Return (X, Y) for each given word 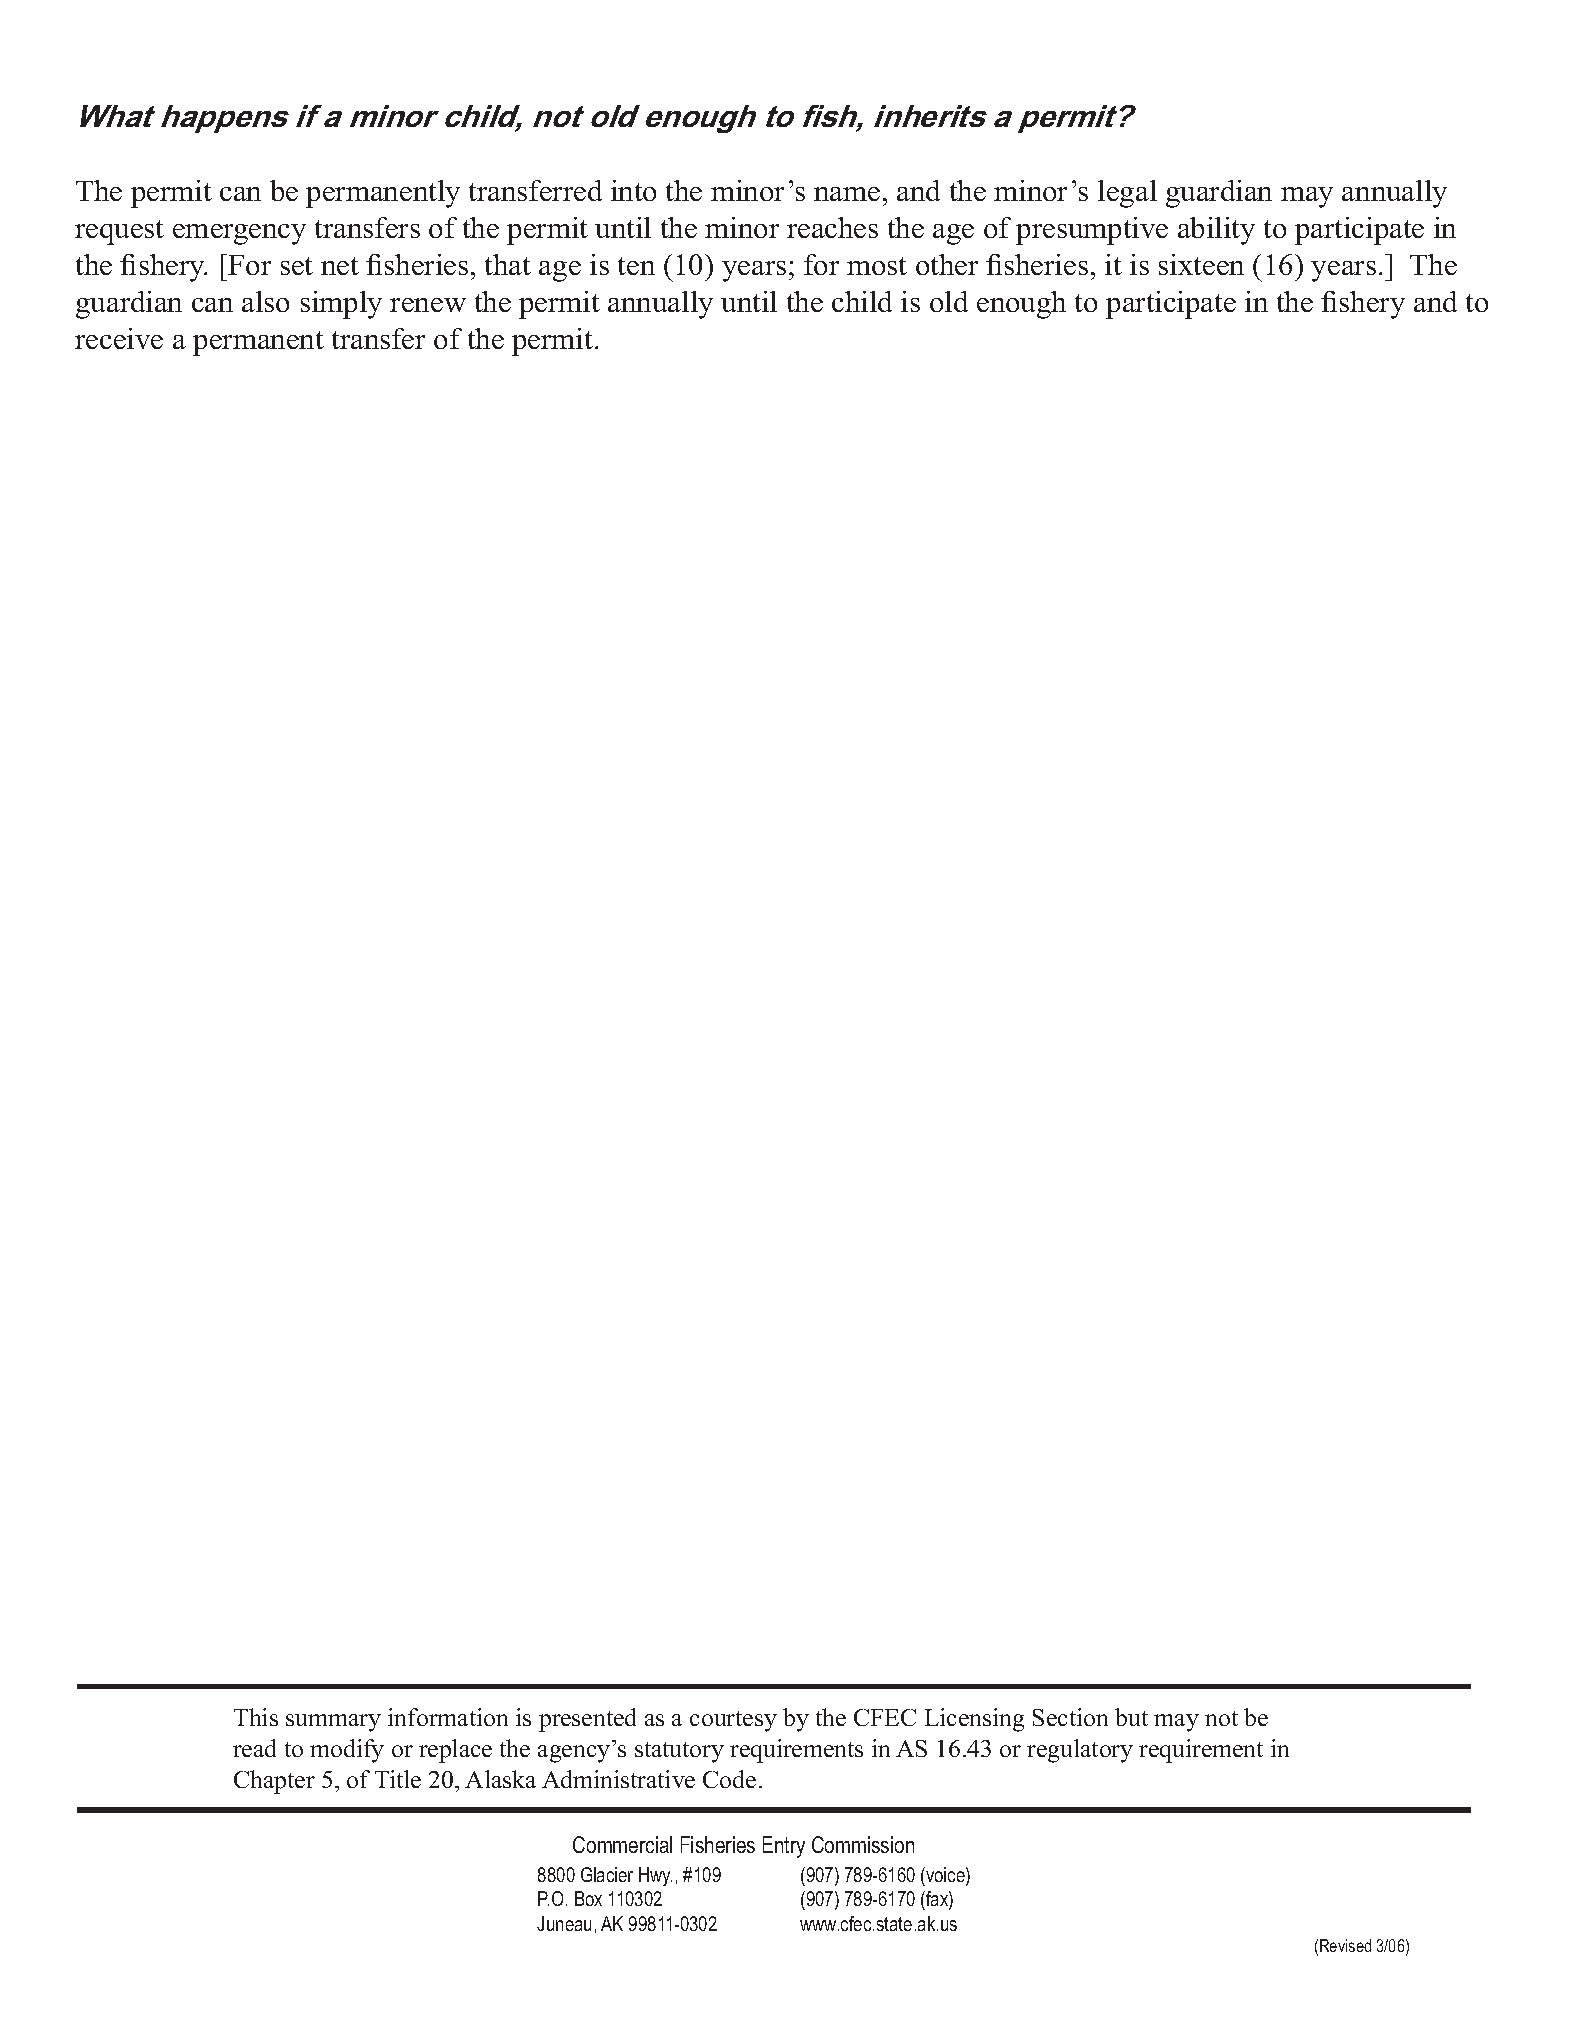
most (877, 266)
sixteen (1201, 264)
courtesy (733, 1721)
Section (1070, 1717)
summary (333, 1723)
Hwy (655, 1876)
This (256, 1717)
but (1131, 1717)
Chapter (274, 1782)
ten (636, 266)
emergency (239, 234)
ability (1216, 231)
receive (119, 338)
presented (587, 1720)
